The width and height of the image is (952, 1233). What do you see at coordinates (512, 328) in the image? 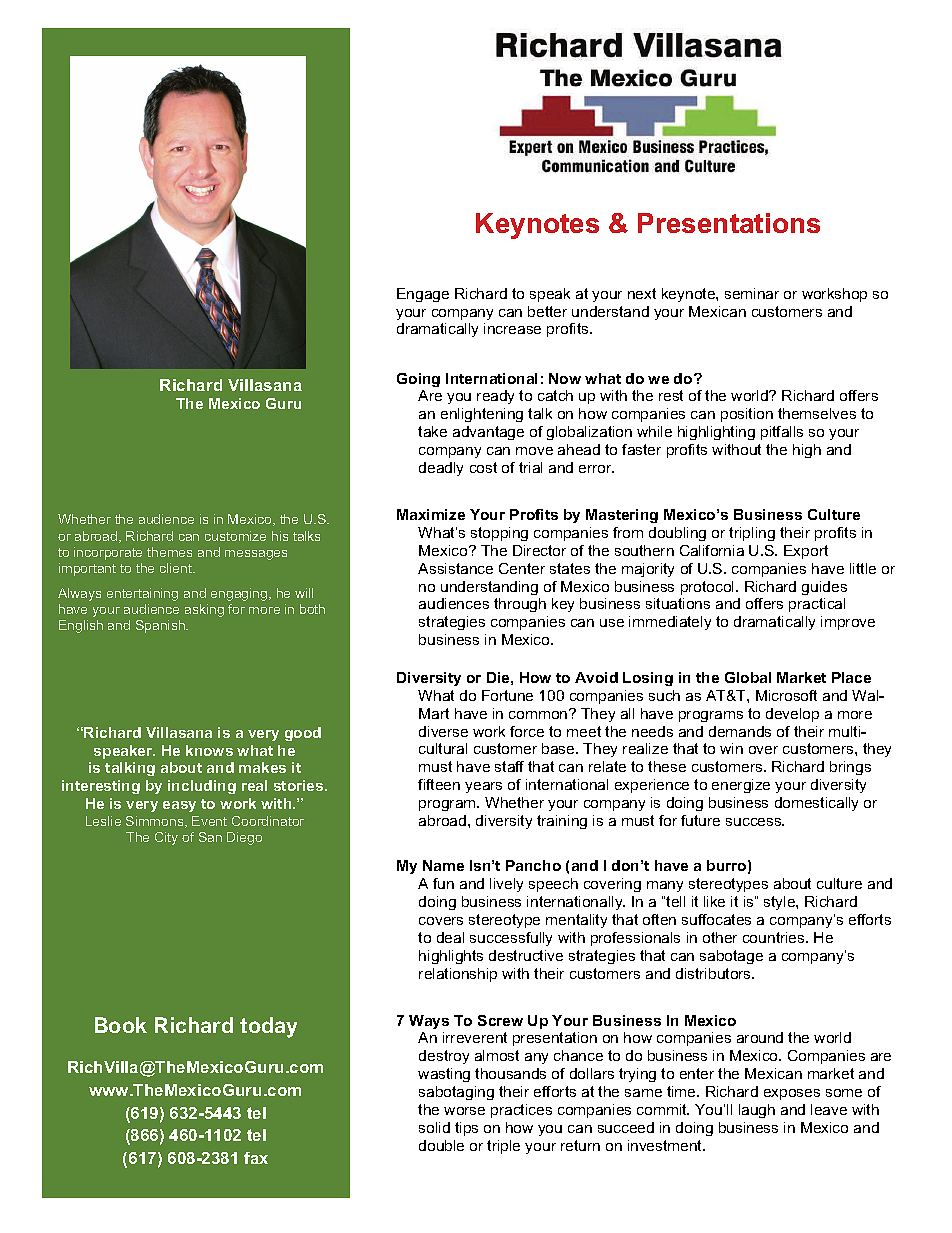
I see `increase` at bounding box center [512, 328].
